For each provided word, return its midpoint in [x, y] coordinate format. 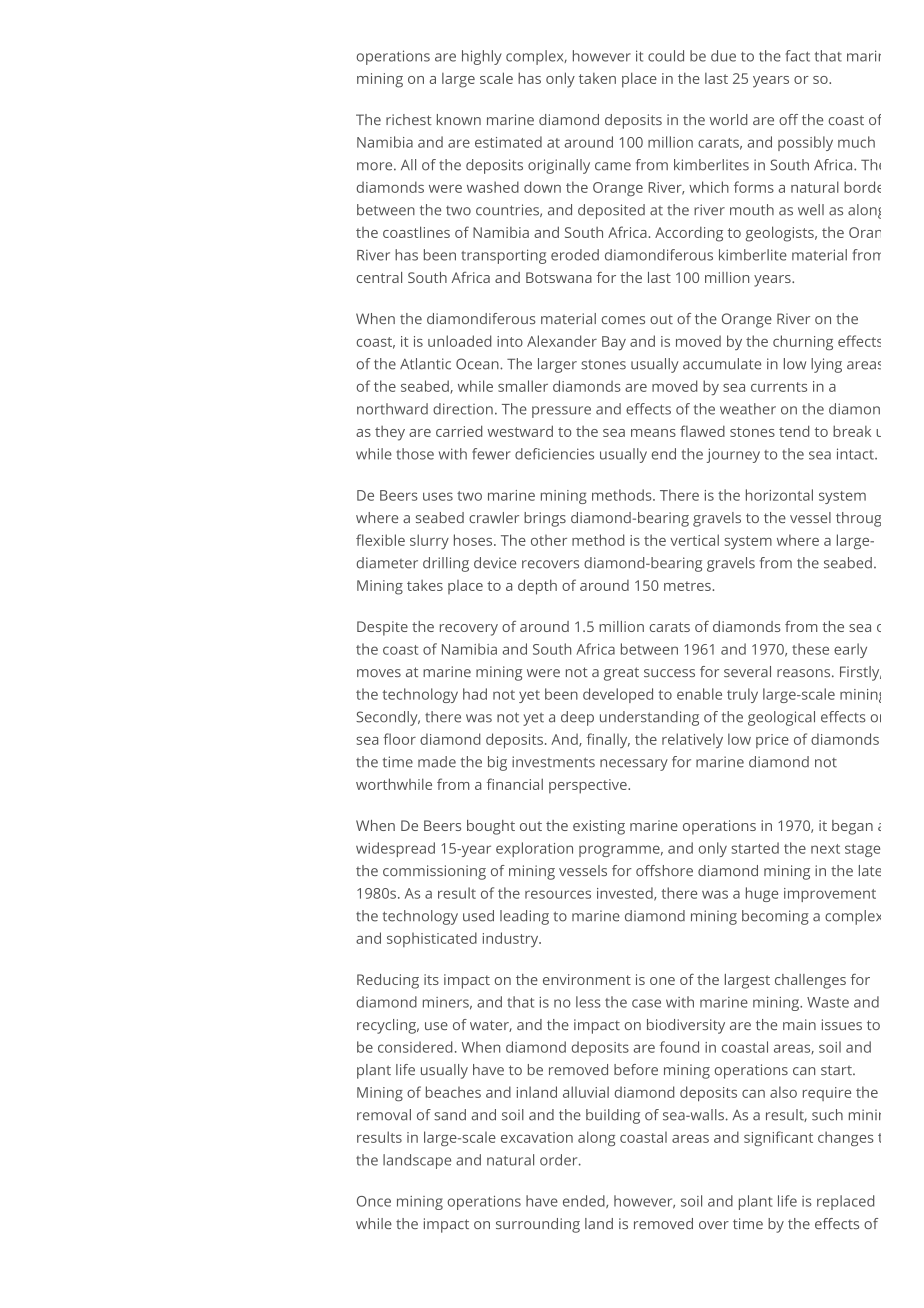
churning [803, 342]
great [621, 674]
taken [597, 78]
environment [587, 979]
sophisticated [432, 939]
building [613, 1116]
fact [797, 56]
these [810, 649]
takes [425, 585]
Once [374, 1201]
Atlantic [425, 364]
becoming [775, 917]
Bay [614, 343]
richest [409, 119]
